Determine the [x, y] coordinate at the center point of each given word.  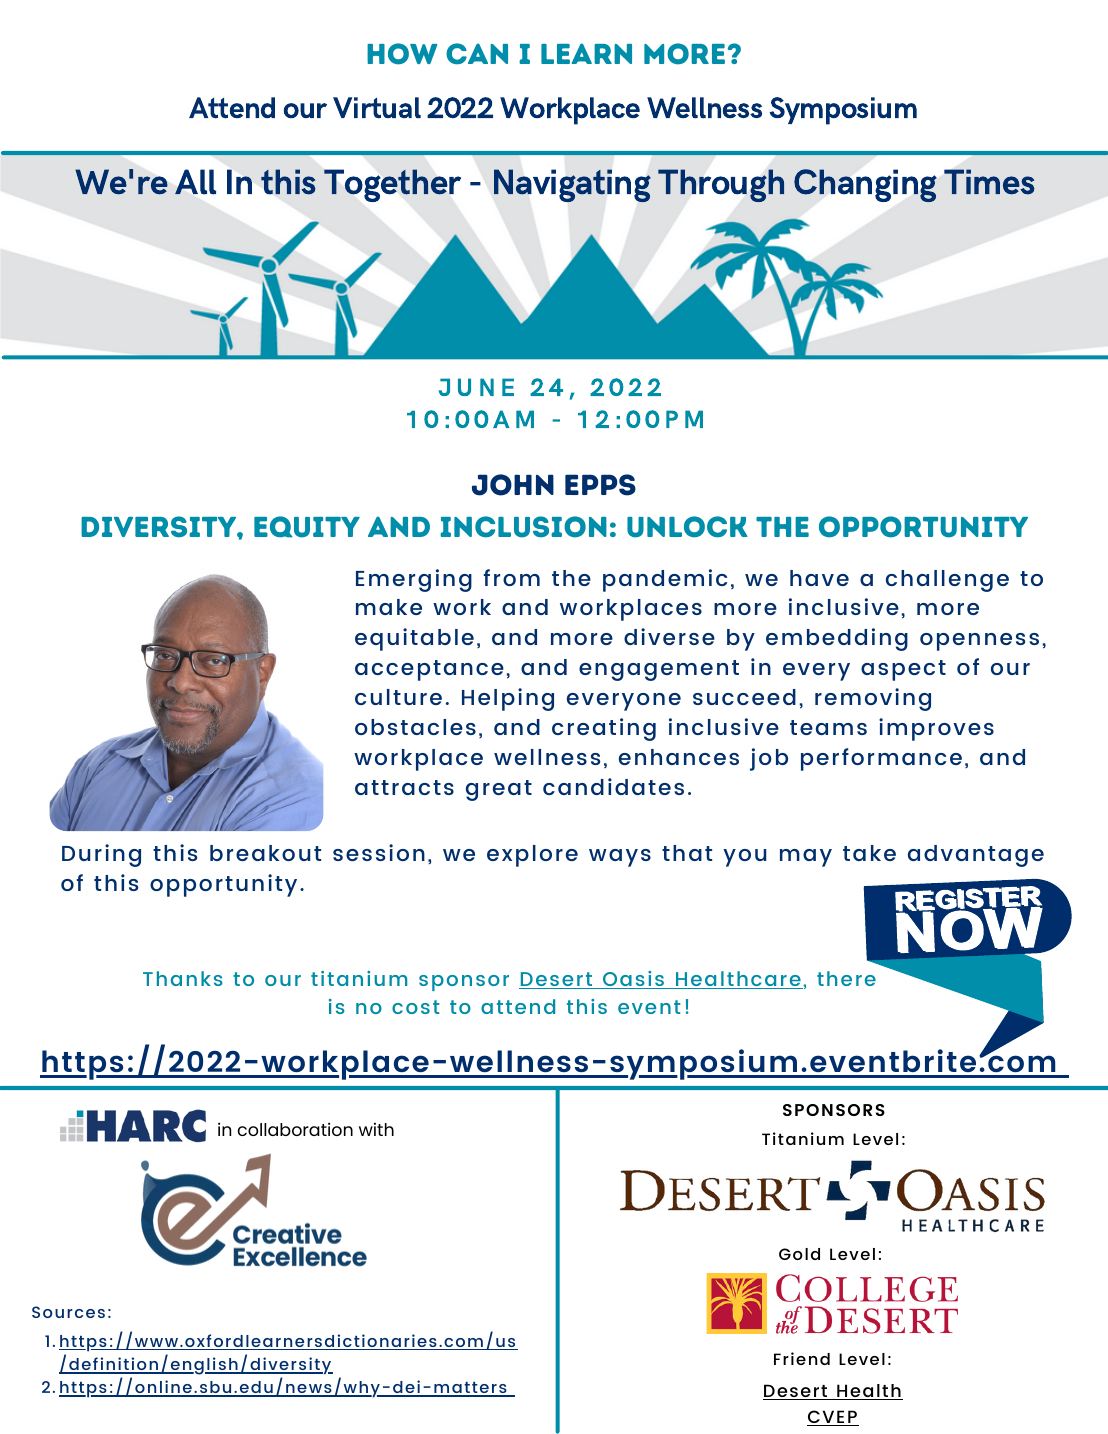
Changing [865, 186]
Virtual [377, 108]
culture [398, 697]
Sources [68, 1312]
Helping [508, 699]
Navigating [572, 185]
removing [873, 699]
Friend [802, 1358]
